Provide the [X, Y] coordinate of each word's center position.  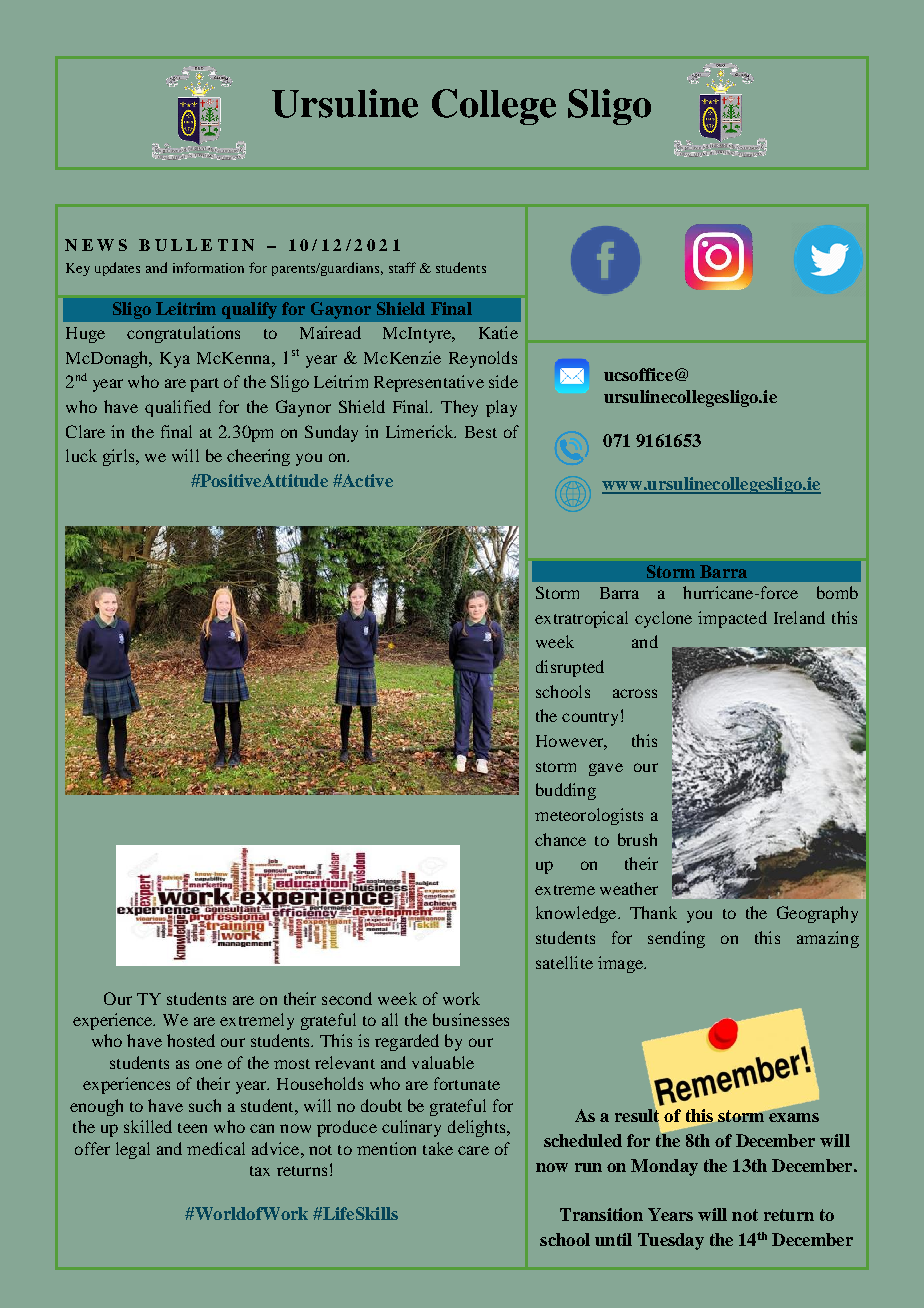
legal [133, 1150]
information [208, 267]
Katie [498, 332]
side [503, 381]
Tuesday [671, 1241]
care [473, 1150]
